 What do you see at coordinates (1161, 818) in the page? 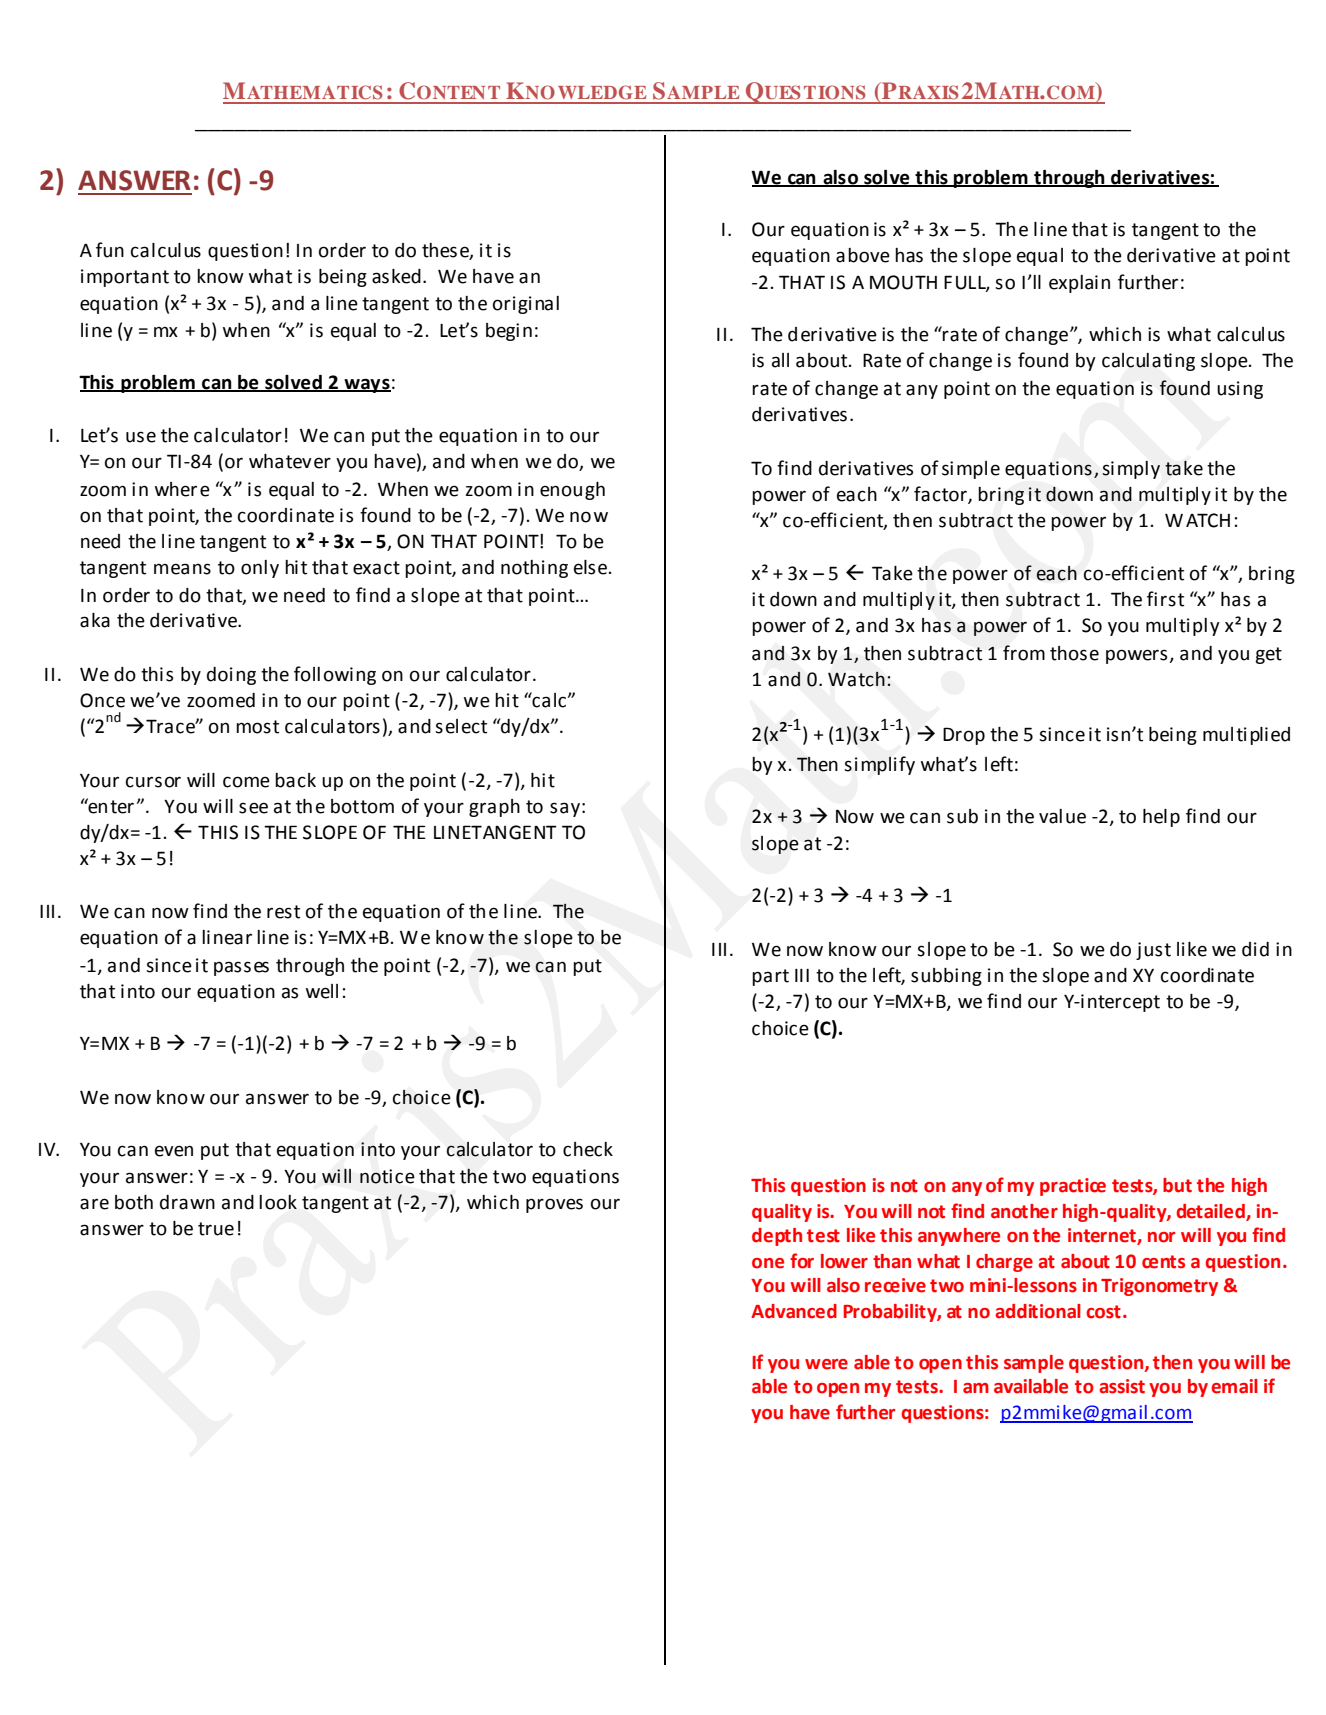
I see `help` at bounding box center [1161, 818].
